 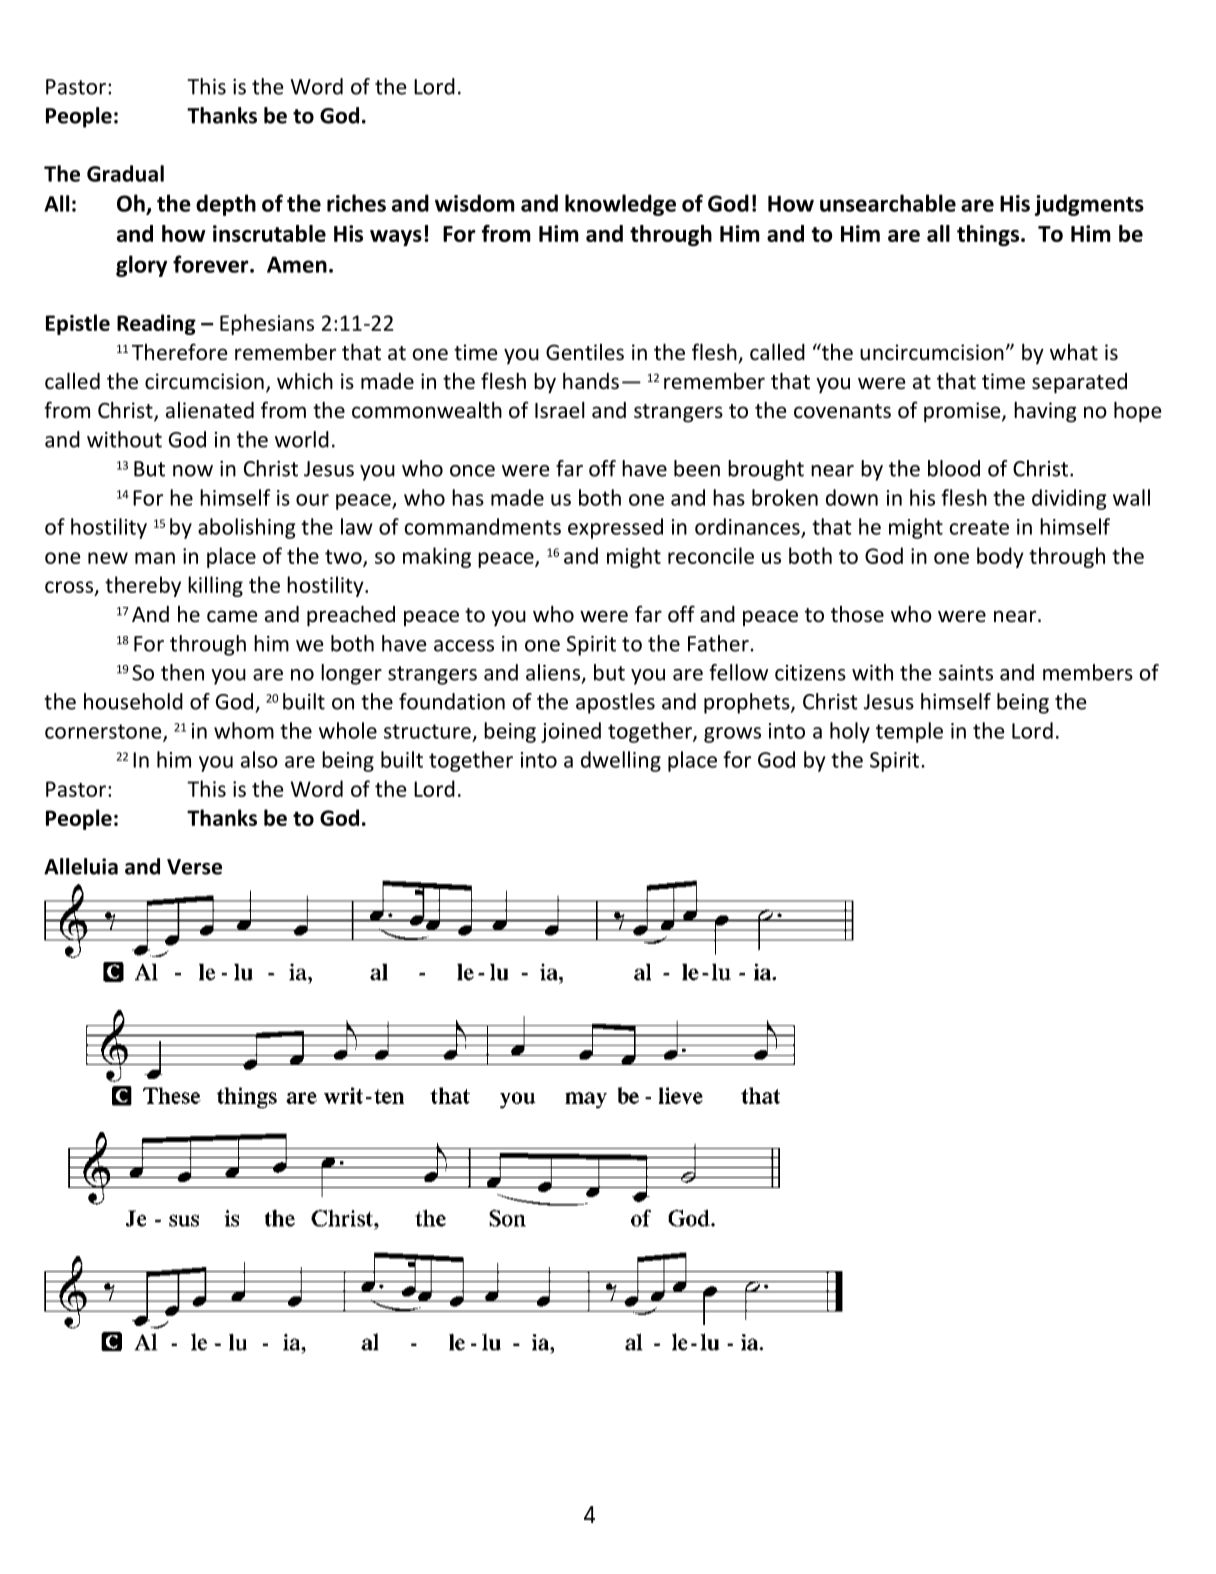 I want to click on depth, so click(x=226, y=205).
